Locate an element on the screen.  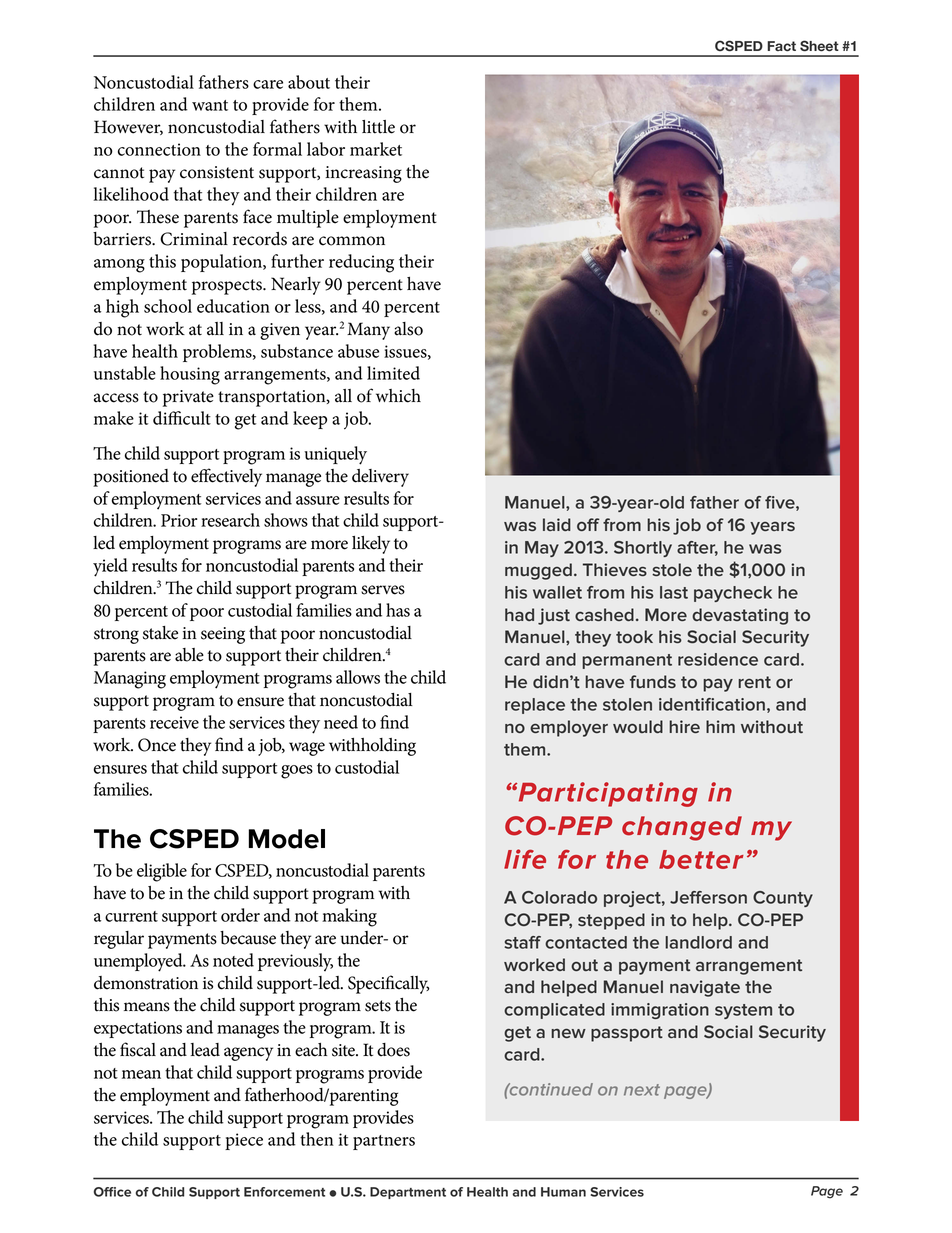
seeing is located at coordinates (223, 635).
